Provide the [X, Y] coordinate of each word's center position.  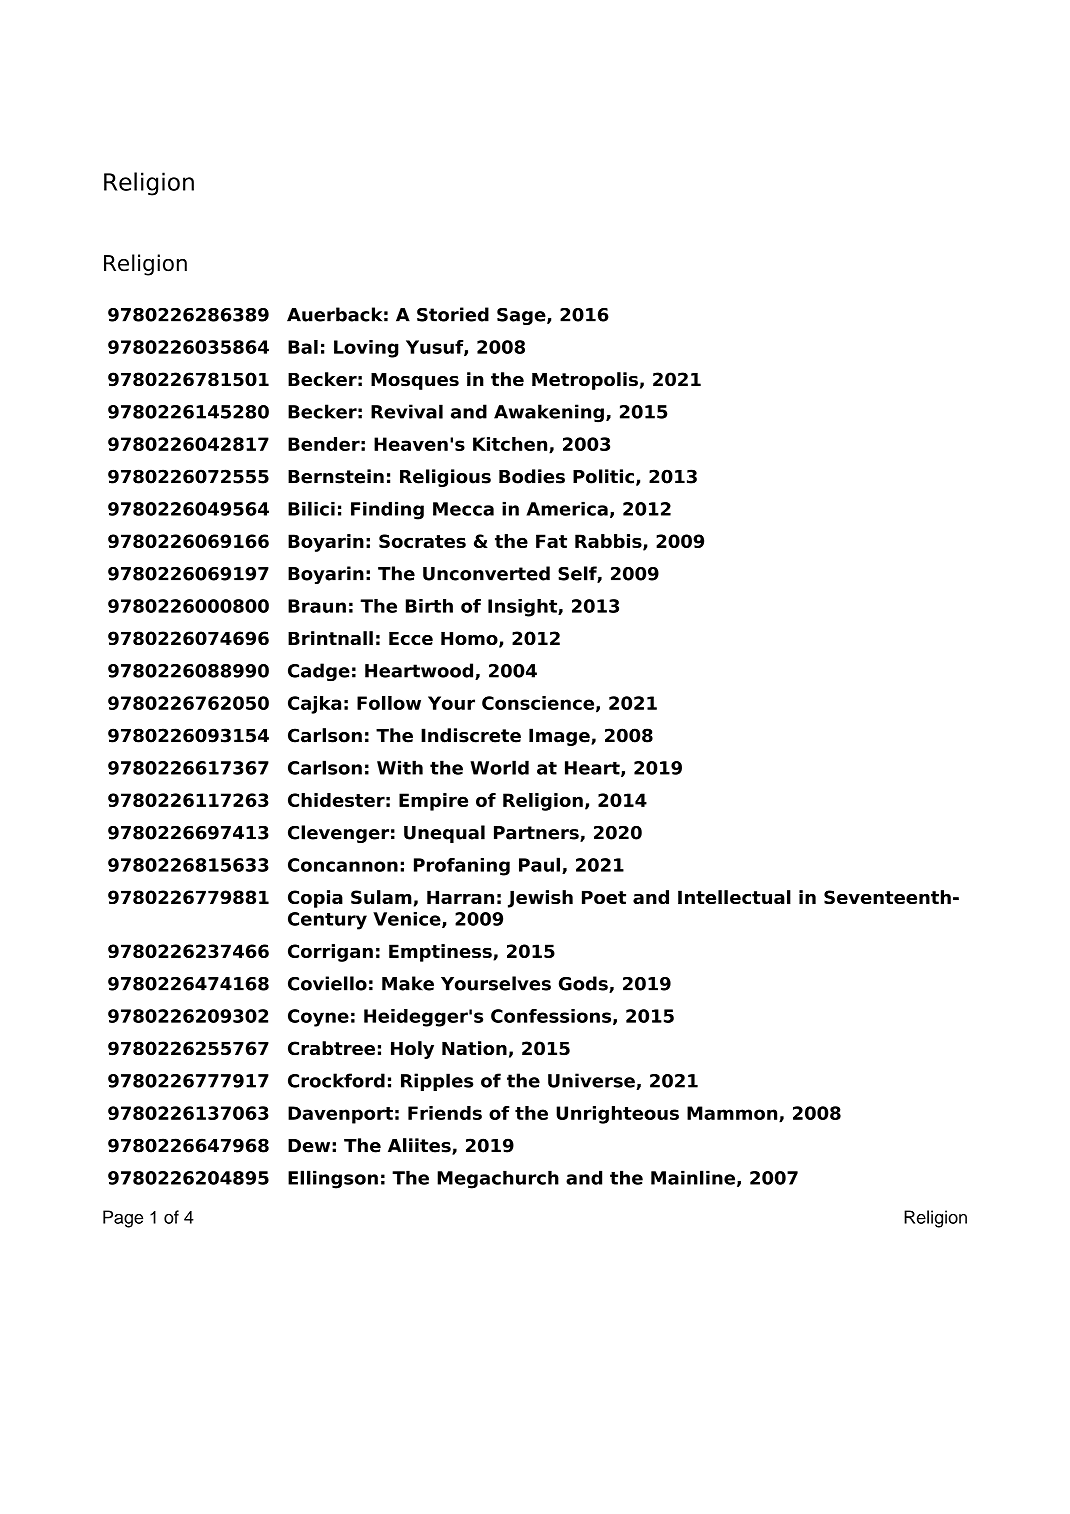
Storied [453, 314]
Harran [460, 897]
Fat [551, 541]
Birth [429, 606]
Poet [604, 897]
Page [123, 1219]
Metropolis [585, 381]
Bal [303, 347]
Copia [315, 899]
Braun [317, 606]
